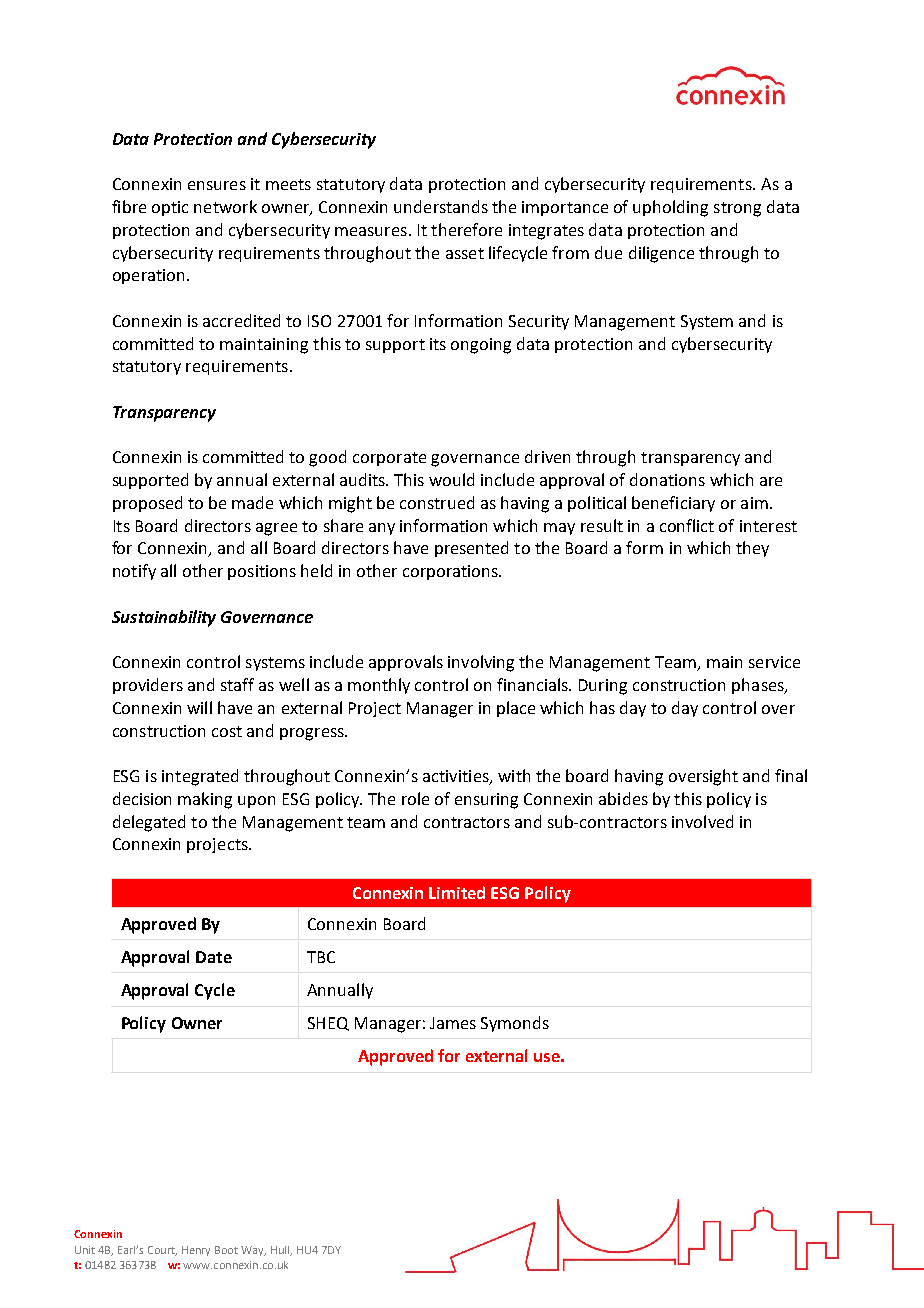 Image resolution: width=924 pixels, height=1308 pixels. Describe the element at coordinates (759, 686) in the screenshot. I see `phases` at that location.
